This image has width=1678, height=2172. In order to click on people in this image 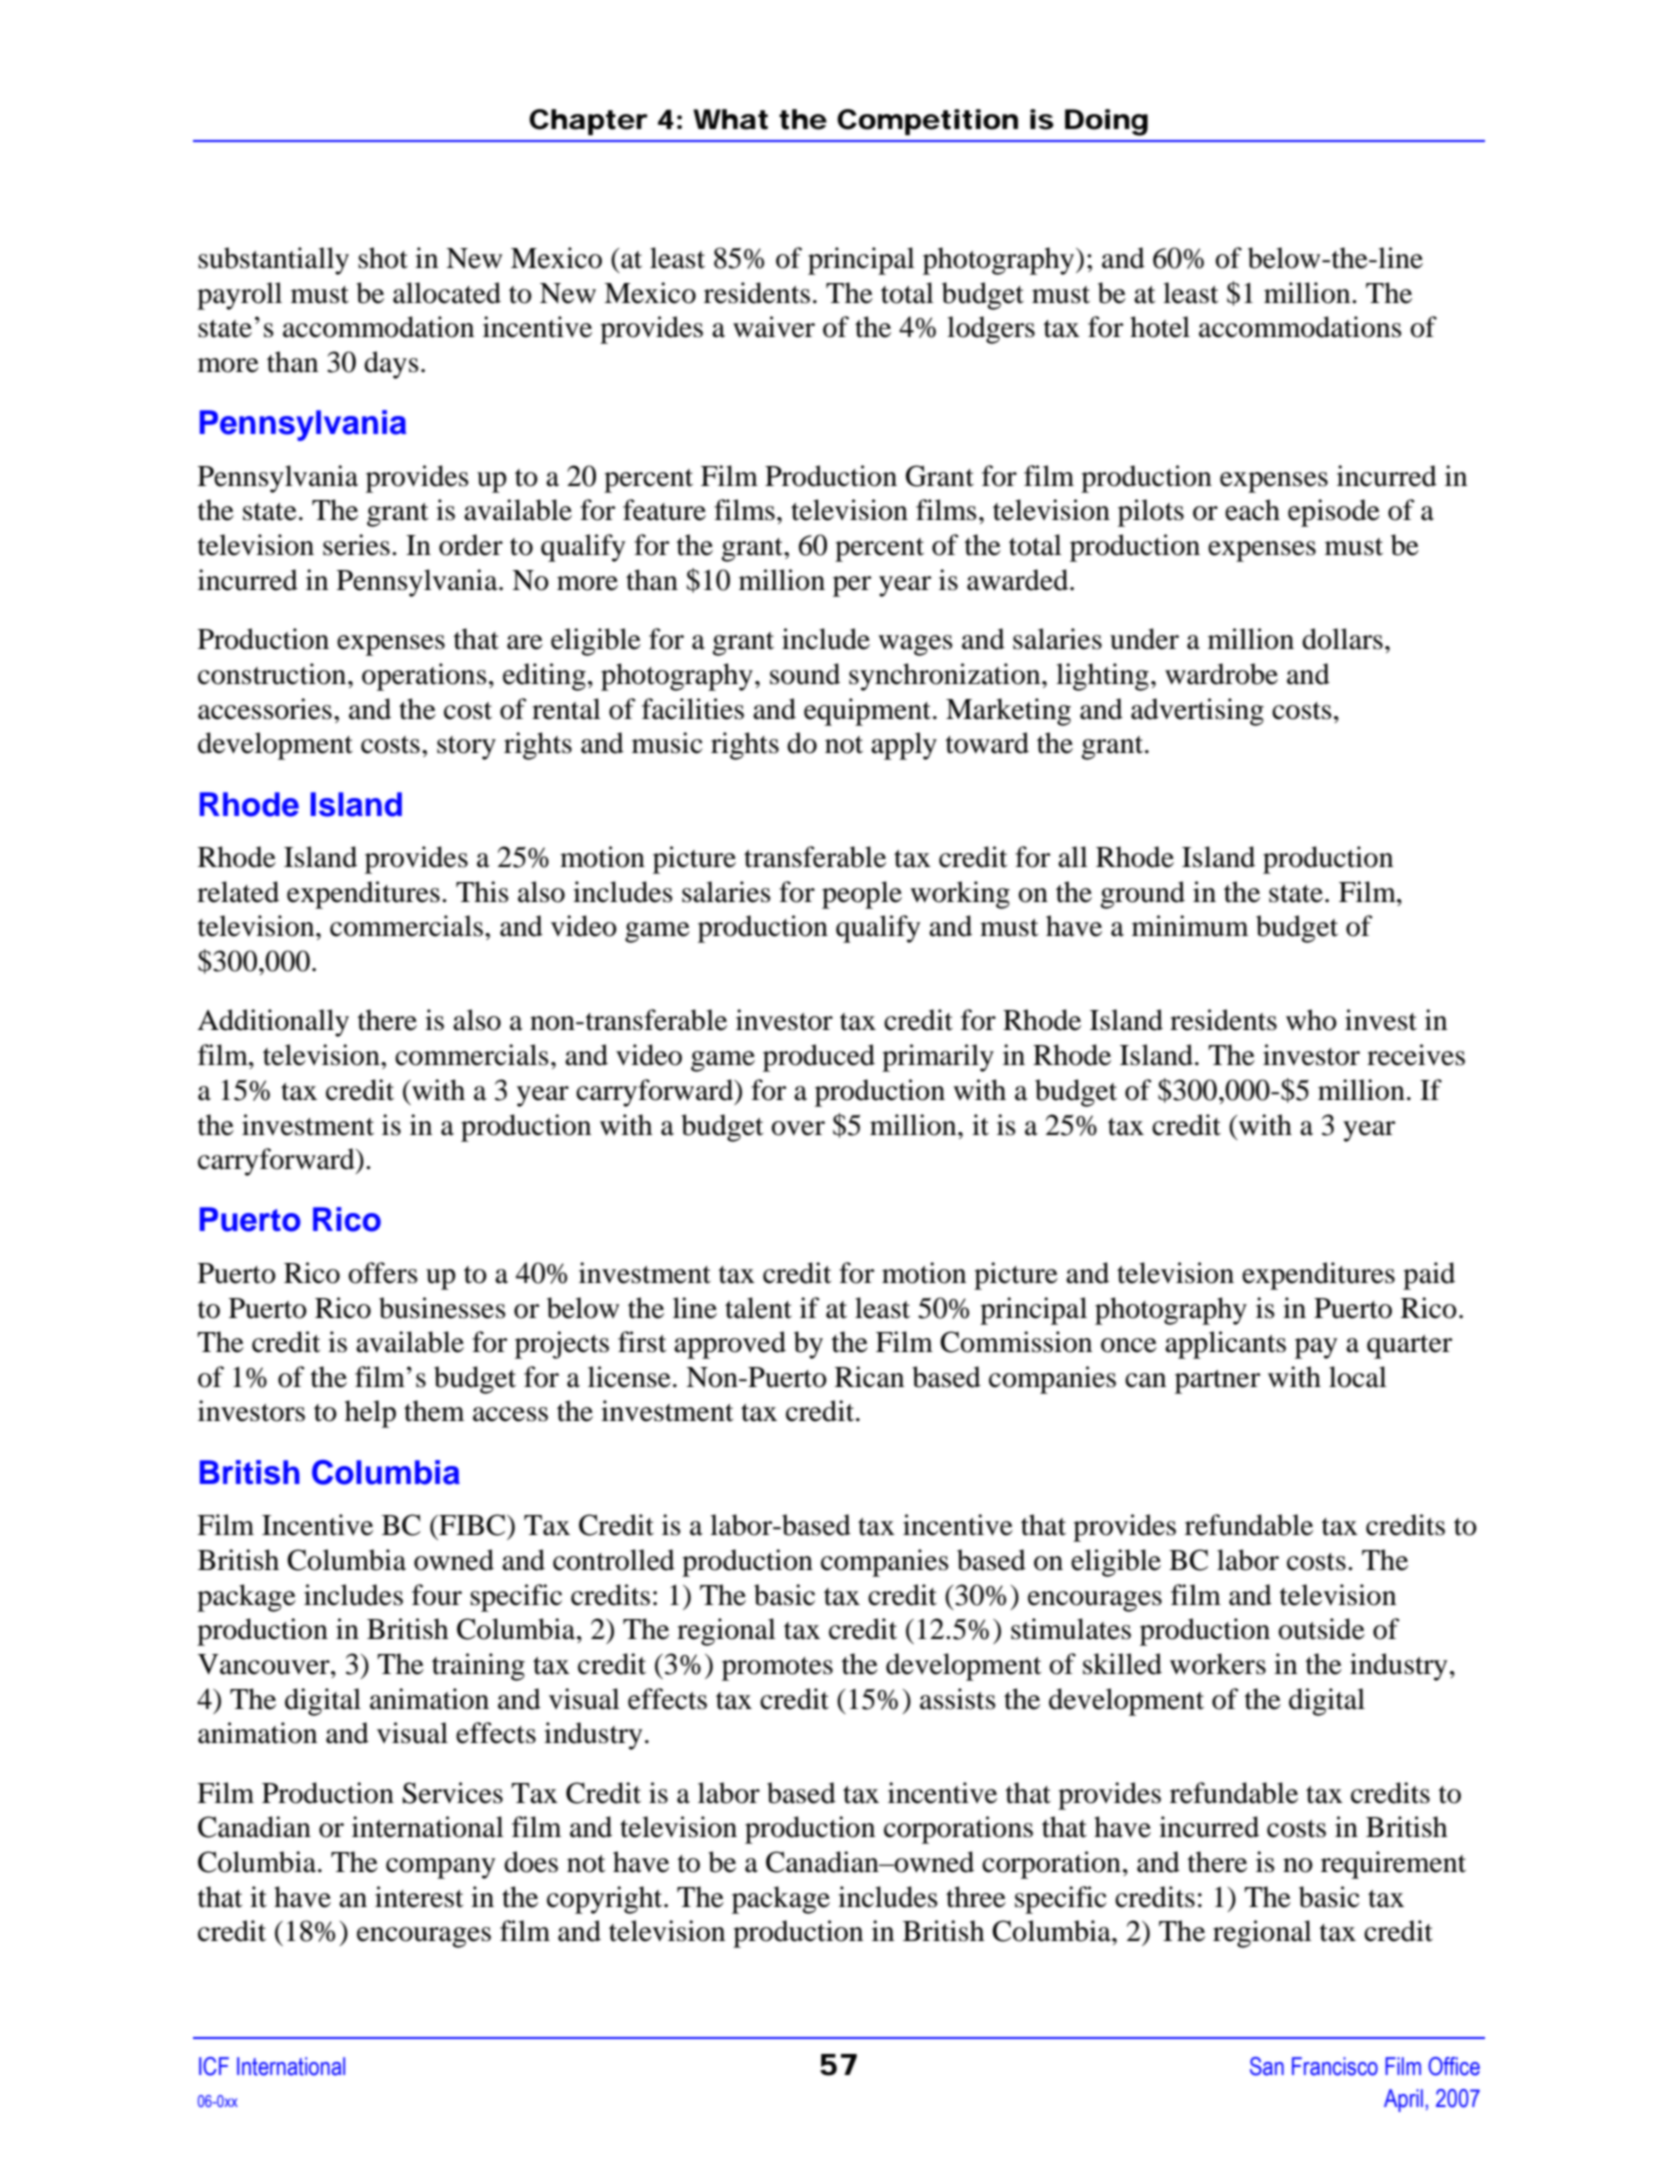, I will do `click(862, 895)`.
